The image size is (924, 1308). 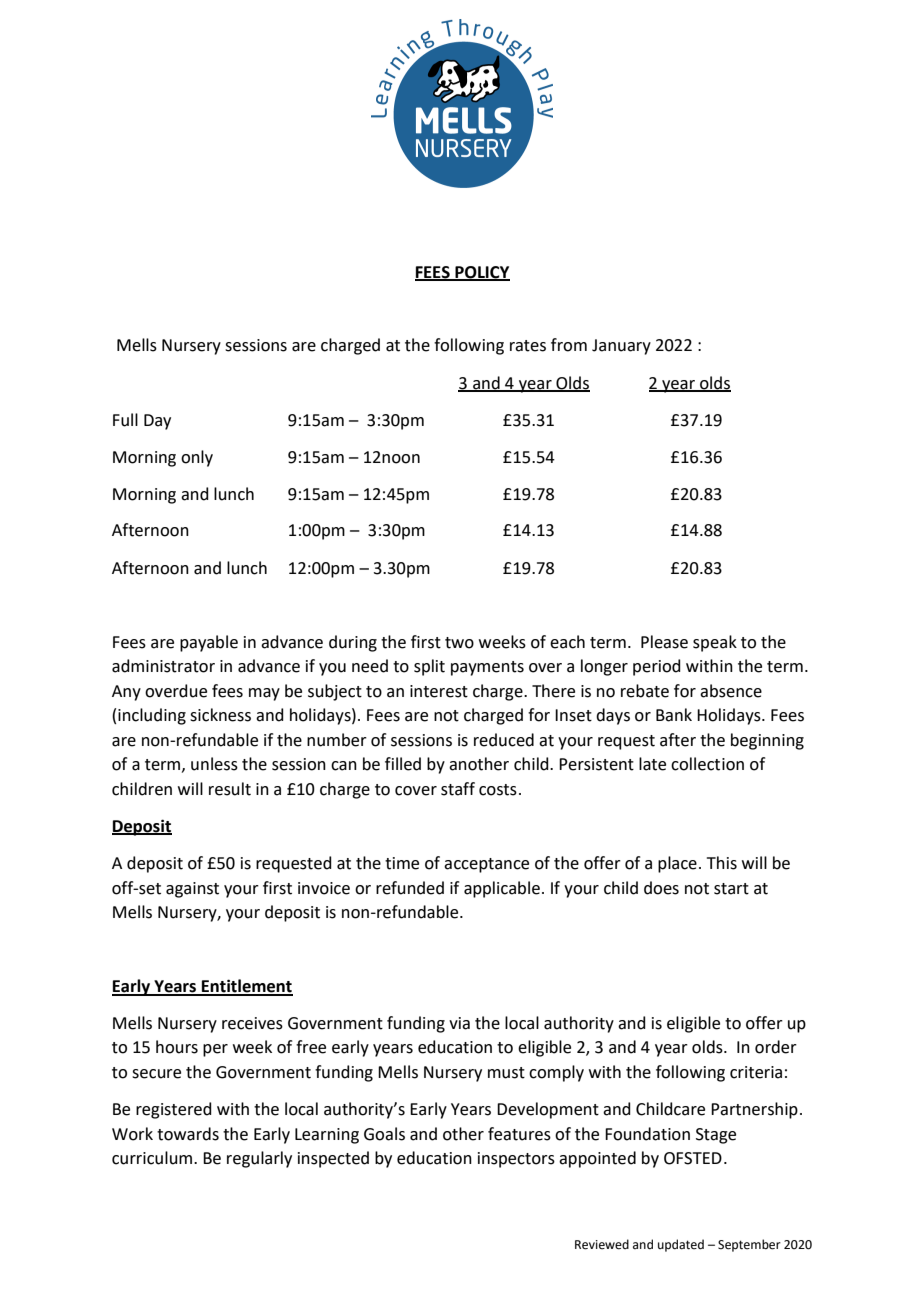 I want to click on payable, so click(x=209, y=643).
